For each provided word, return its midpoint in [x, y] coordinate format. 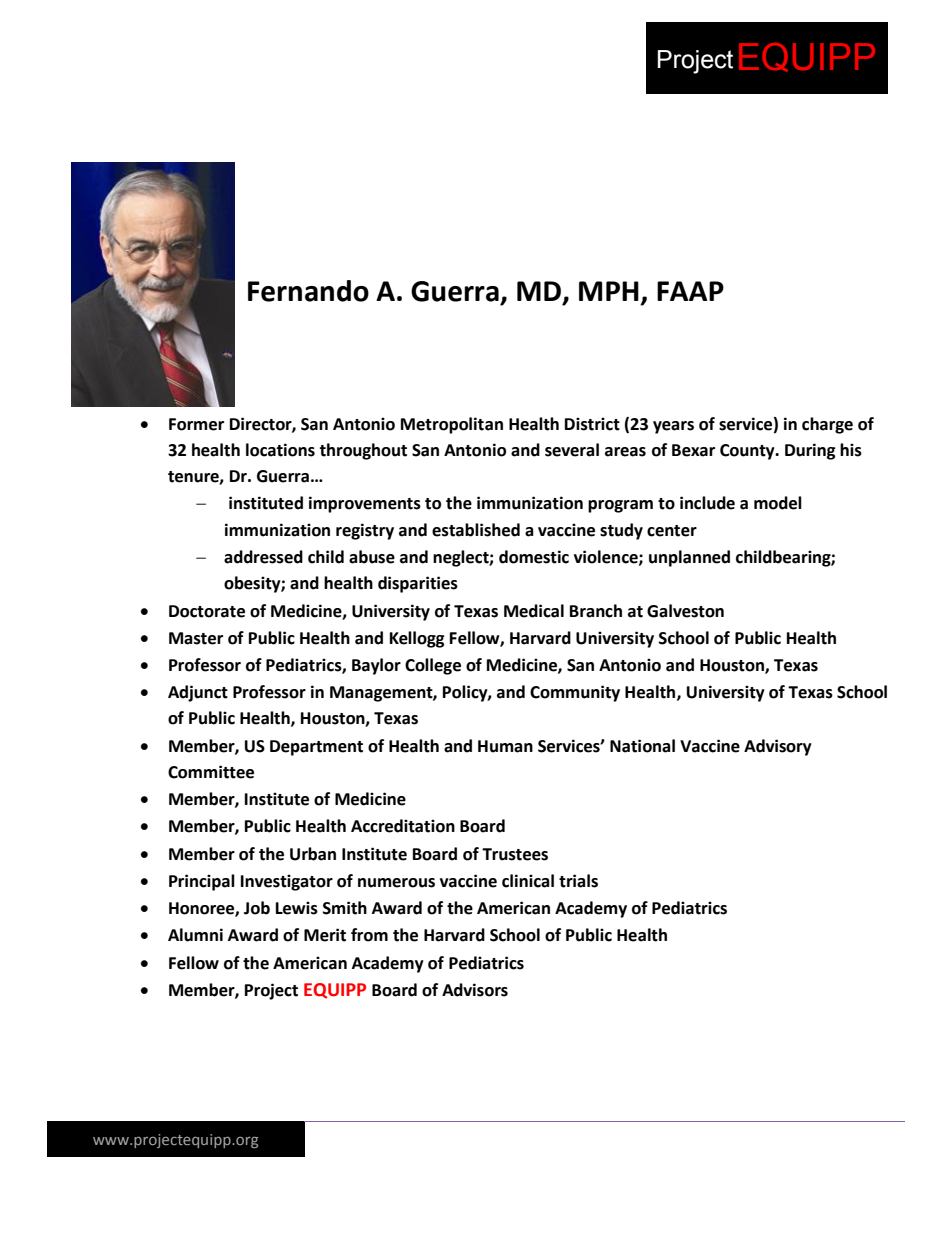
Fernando [308, 291]
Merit [325, 935]
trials [578, 881]
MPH [609, 291]
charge [827, 425]
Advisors [475, 990]
